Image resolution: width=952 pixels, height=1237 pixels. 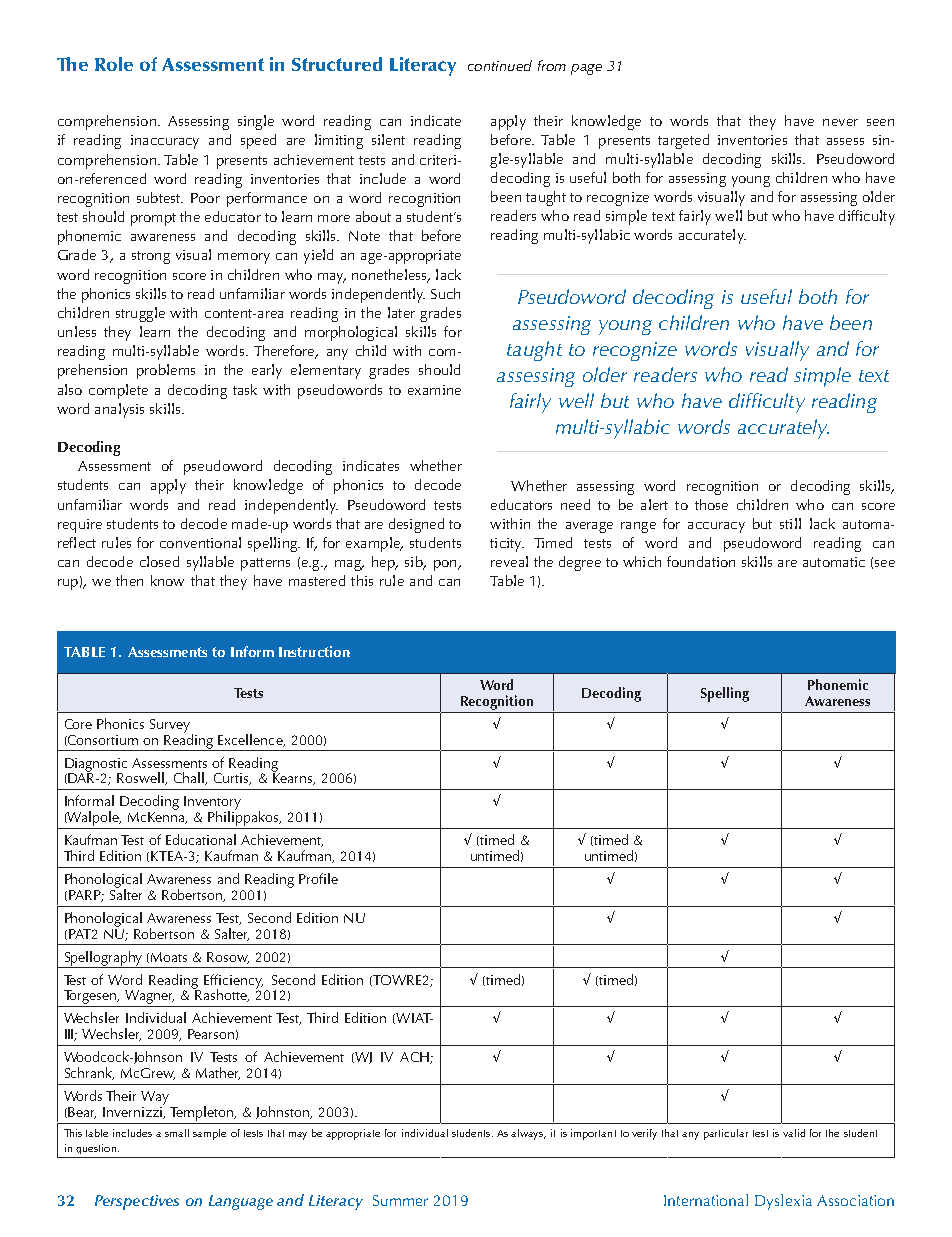 What do you see at coordinates (701, 561) in the screenshot?
I see `foundation` at bounding box center [701, 561].
